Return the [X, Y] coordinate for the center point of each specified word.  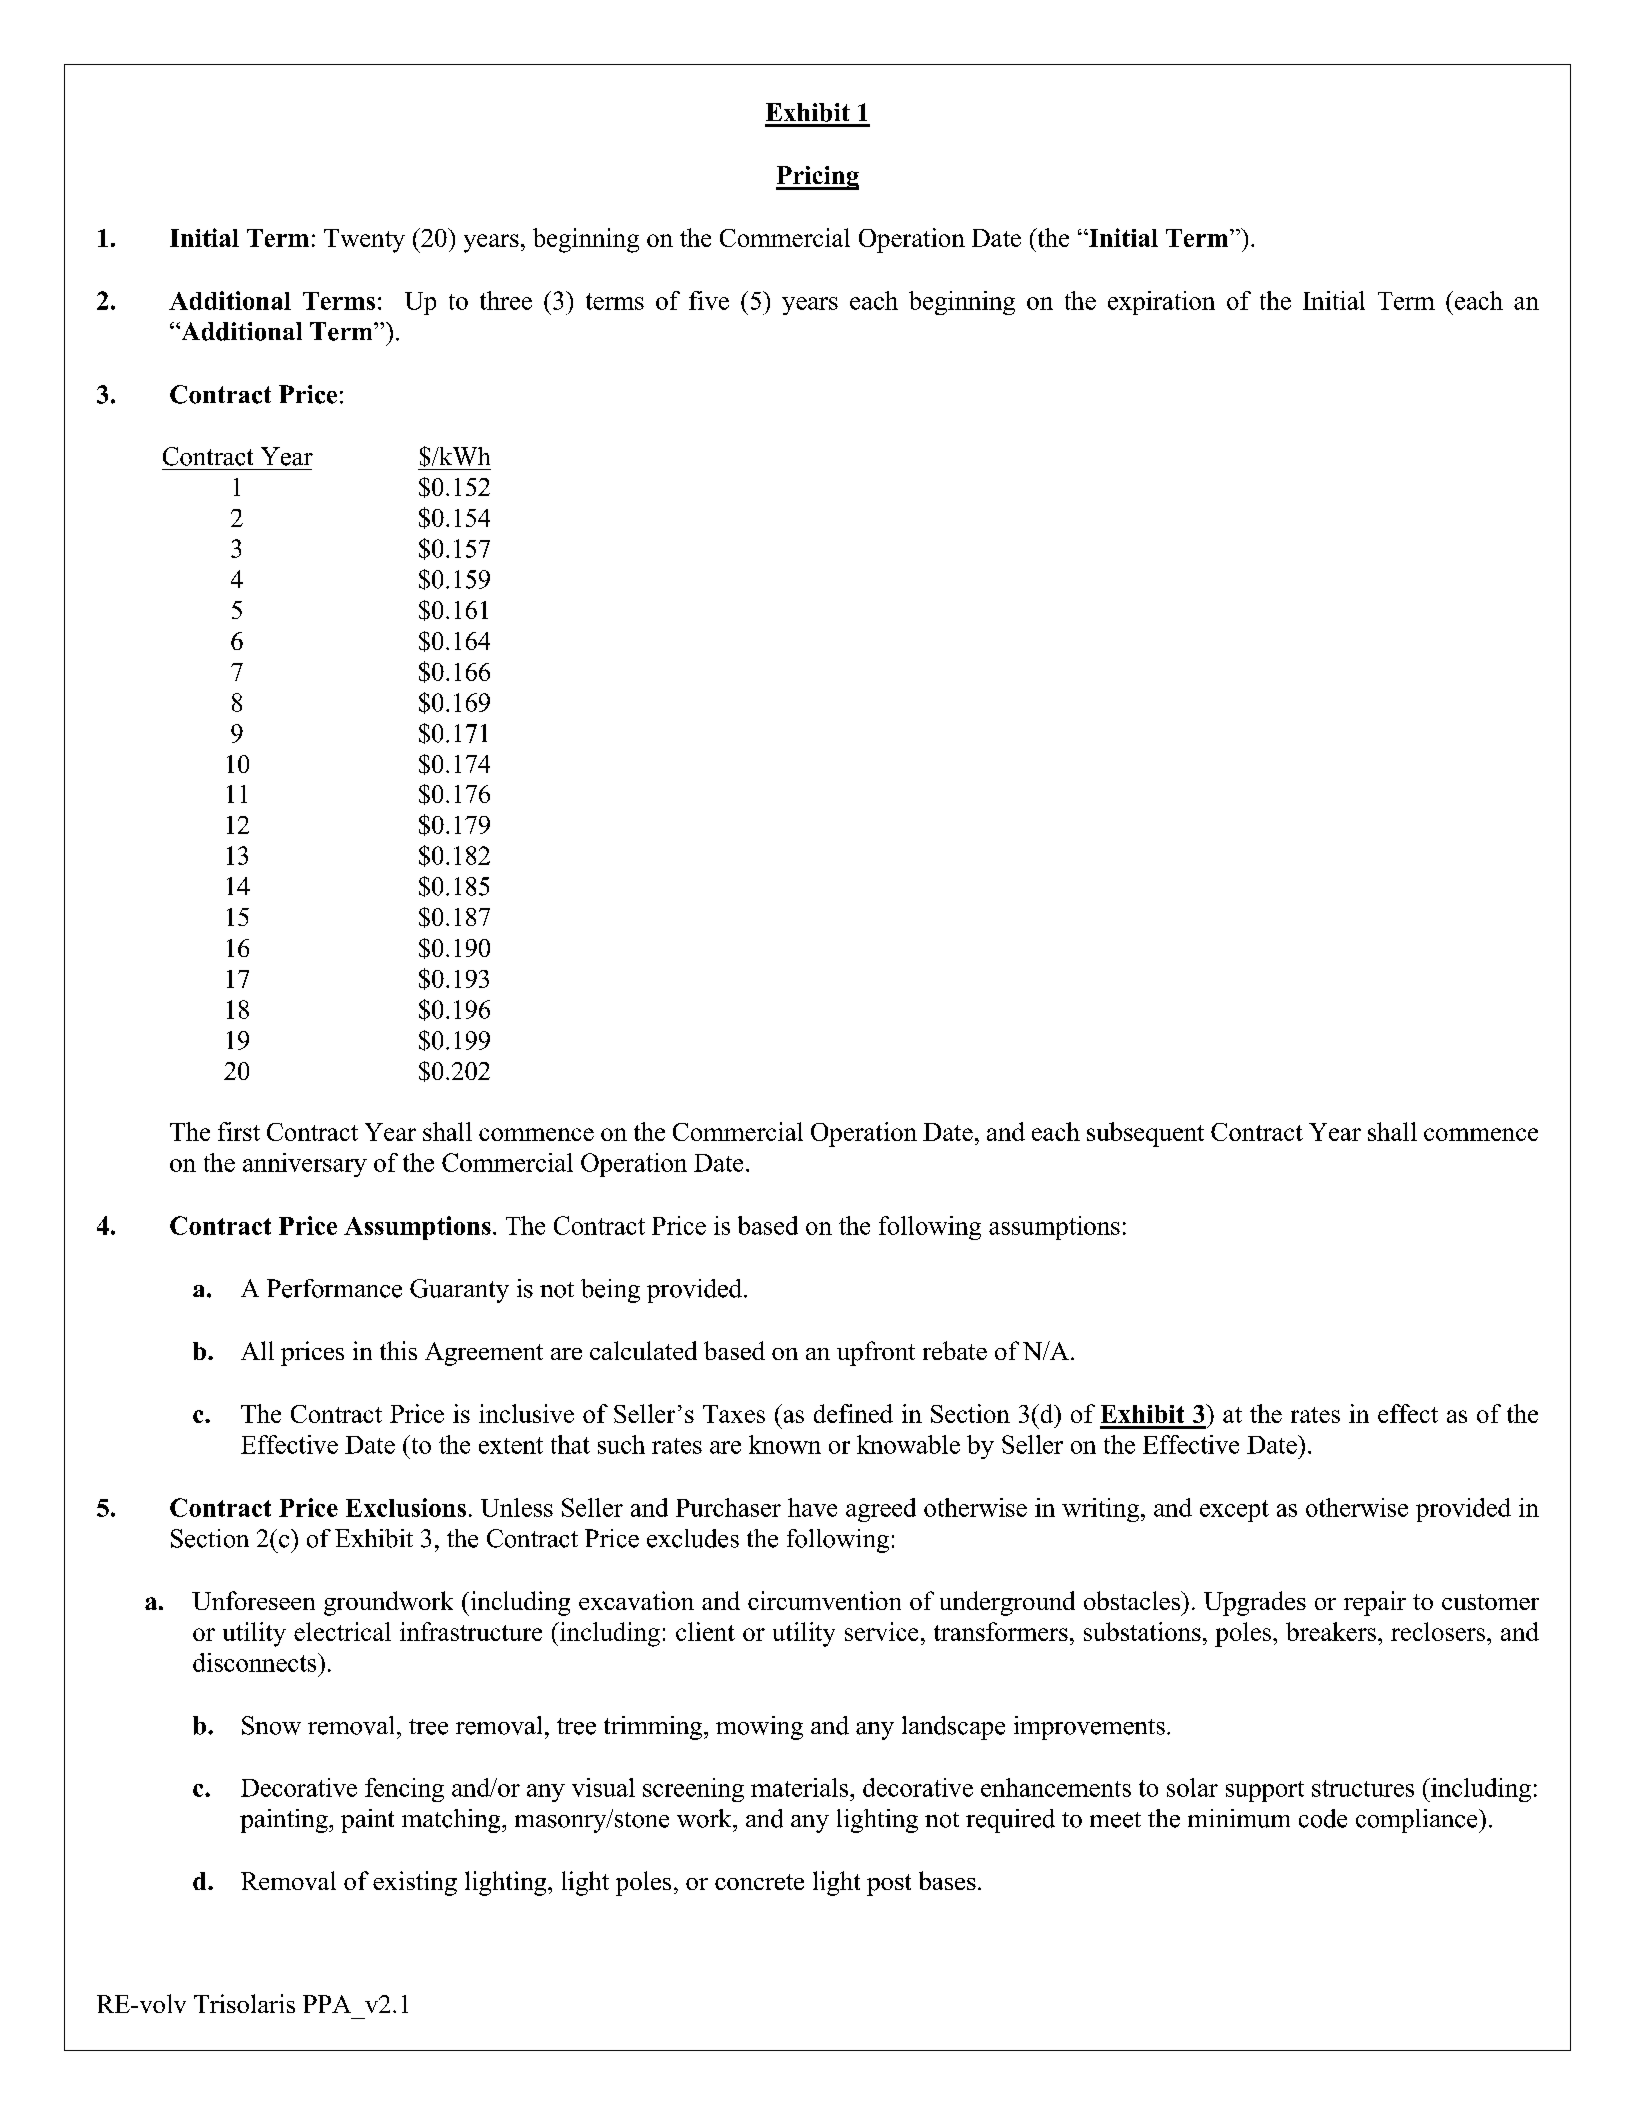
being [610, 1291]
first [239, 1131]
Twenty [364, 241]
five [709, 300]
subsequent [1145, 1134]
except [1234, 1511]
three [506, 300]
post [889, 1885]
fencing [404, 1790]
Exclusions [406, 1507]
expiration [1161, 303]
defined [853, 1413]
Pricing [817, 178]
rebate [955, 1350]
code [1323, 1818]
